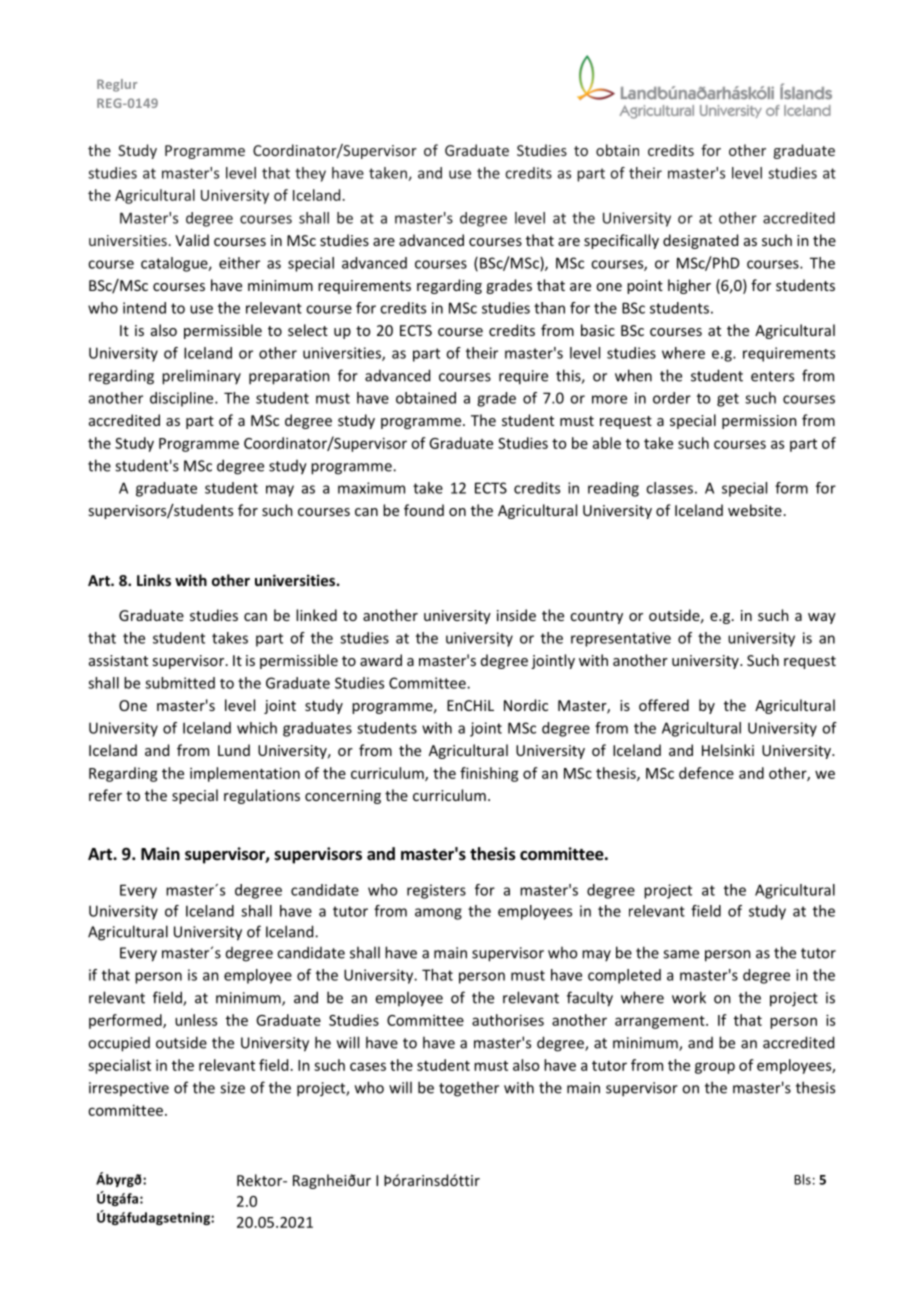 The image size is (924, 1308). Describe the element at coordinates (664, 705) in the screenshot. I see `offered` at that location.
